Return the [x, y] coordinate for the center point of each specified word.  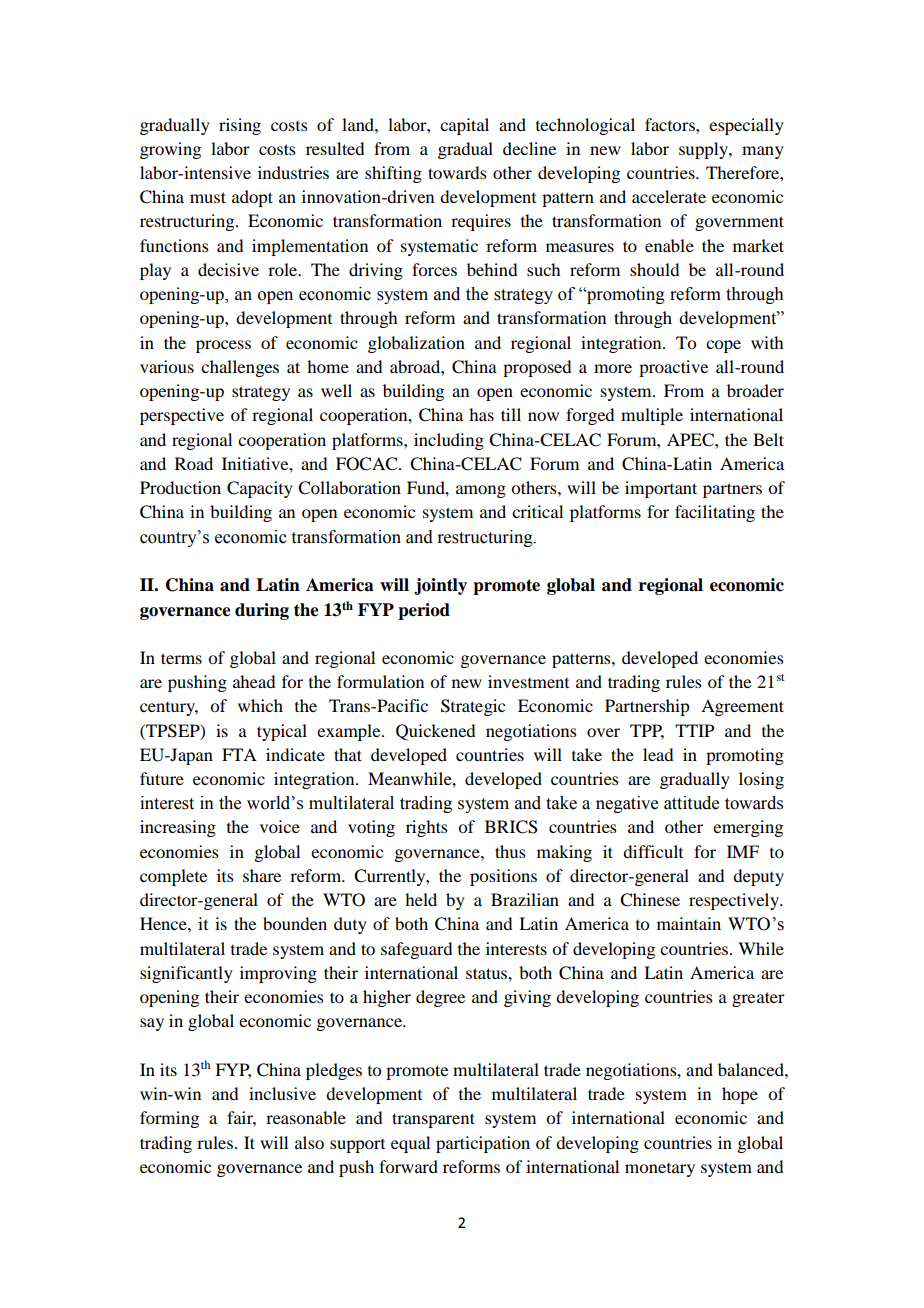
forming [169, 1119]
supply [704, 150]
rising [240, 126]
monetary [660, 1170]
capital [464, 126]
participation [483, 1144]
